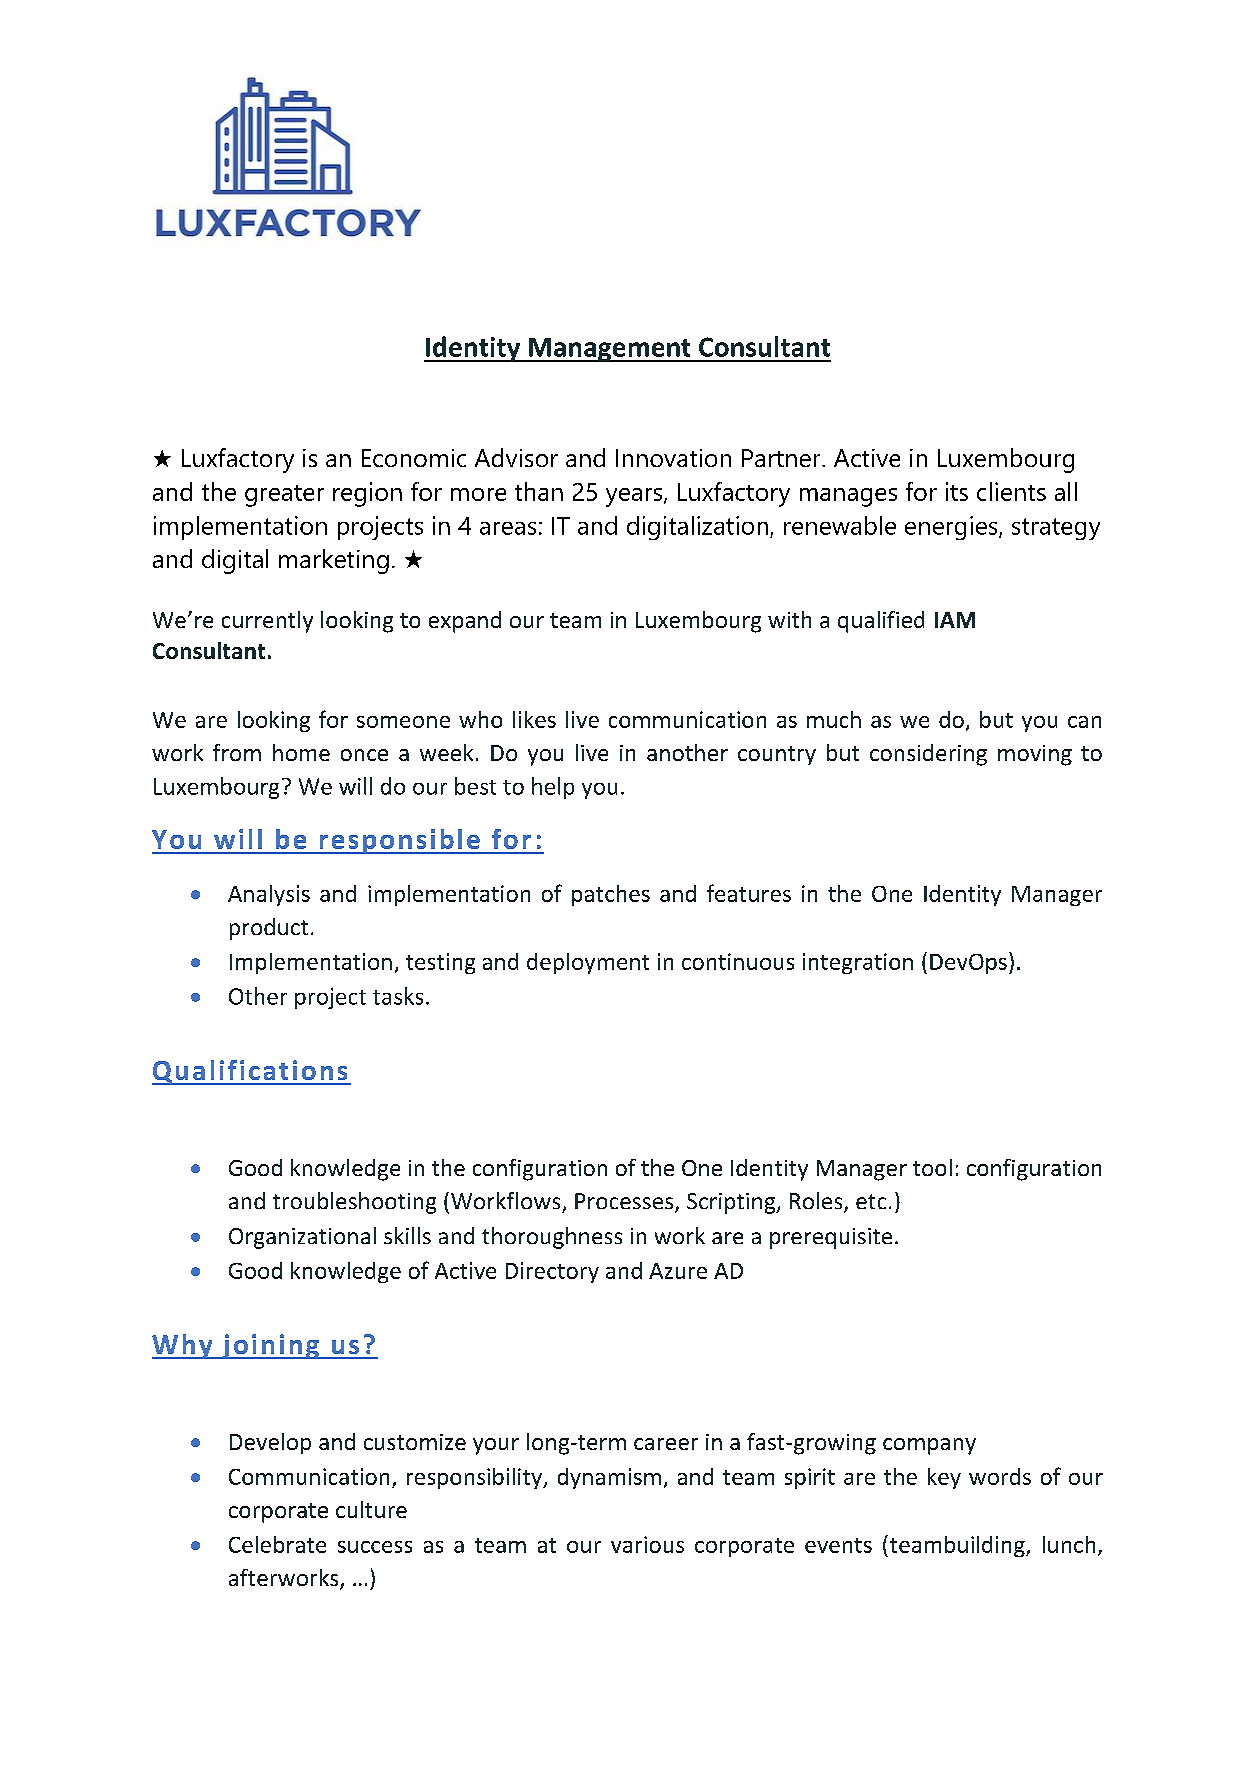 The image size is (1255, 1775). What do you see at coordinates (610, 350) in the screenshot?
I see `Management` at bounding box center [610, 350].
